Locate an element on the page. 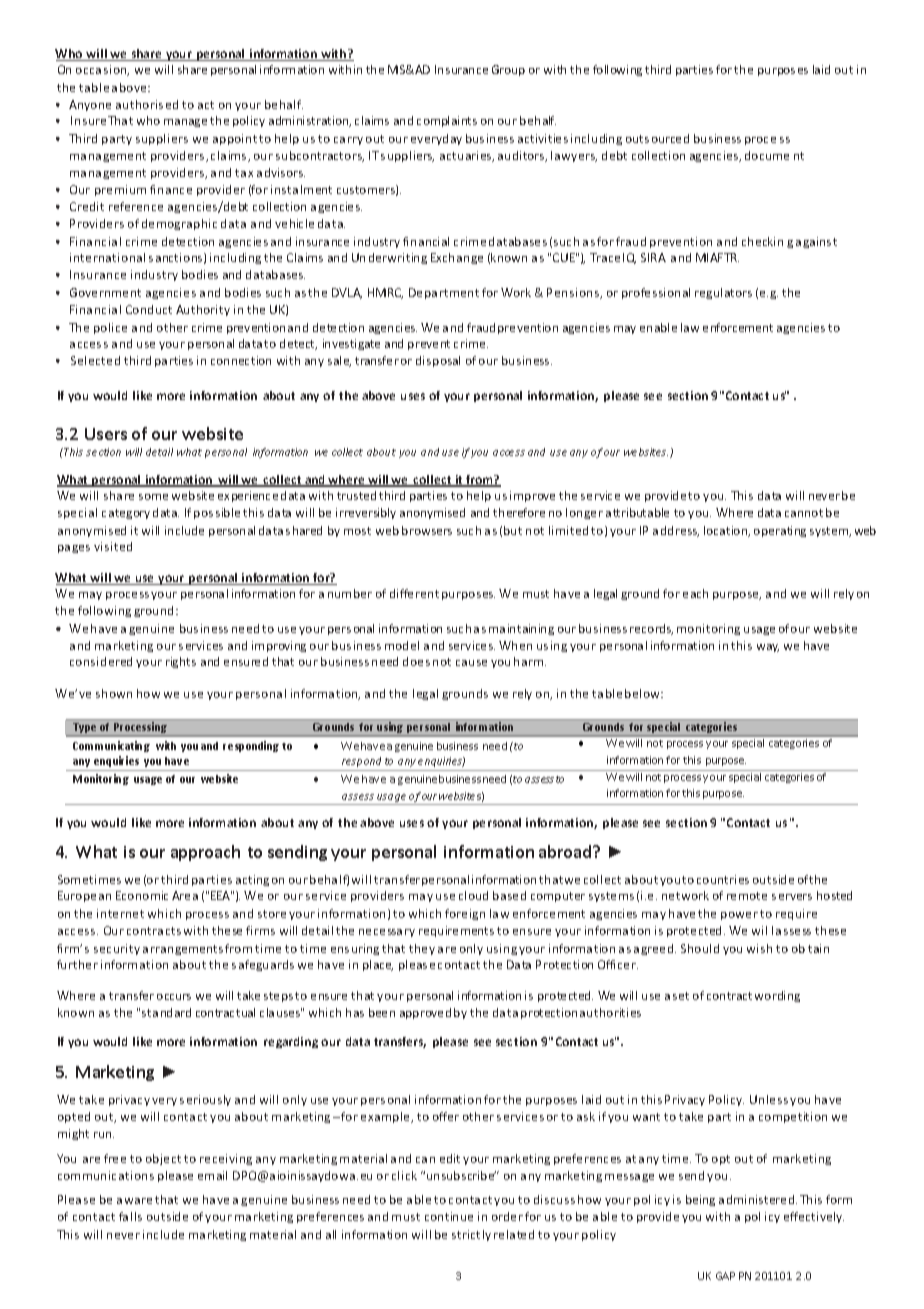 The height and width of the page is (1309, 924). falls is located at coordinates (130, 1216).
